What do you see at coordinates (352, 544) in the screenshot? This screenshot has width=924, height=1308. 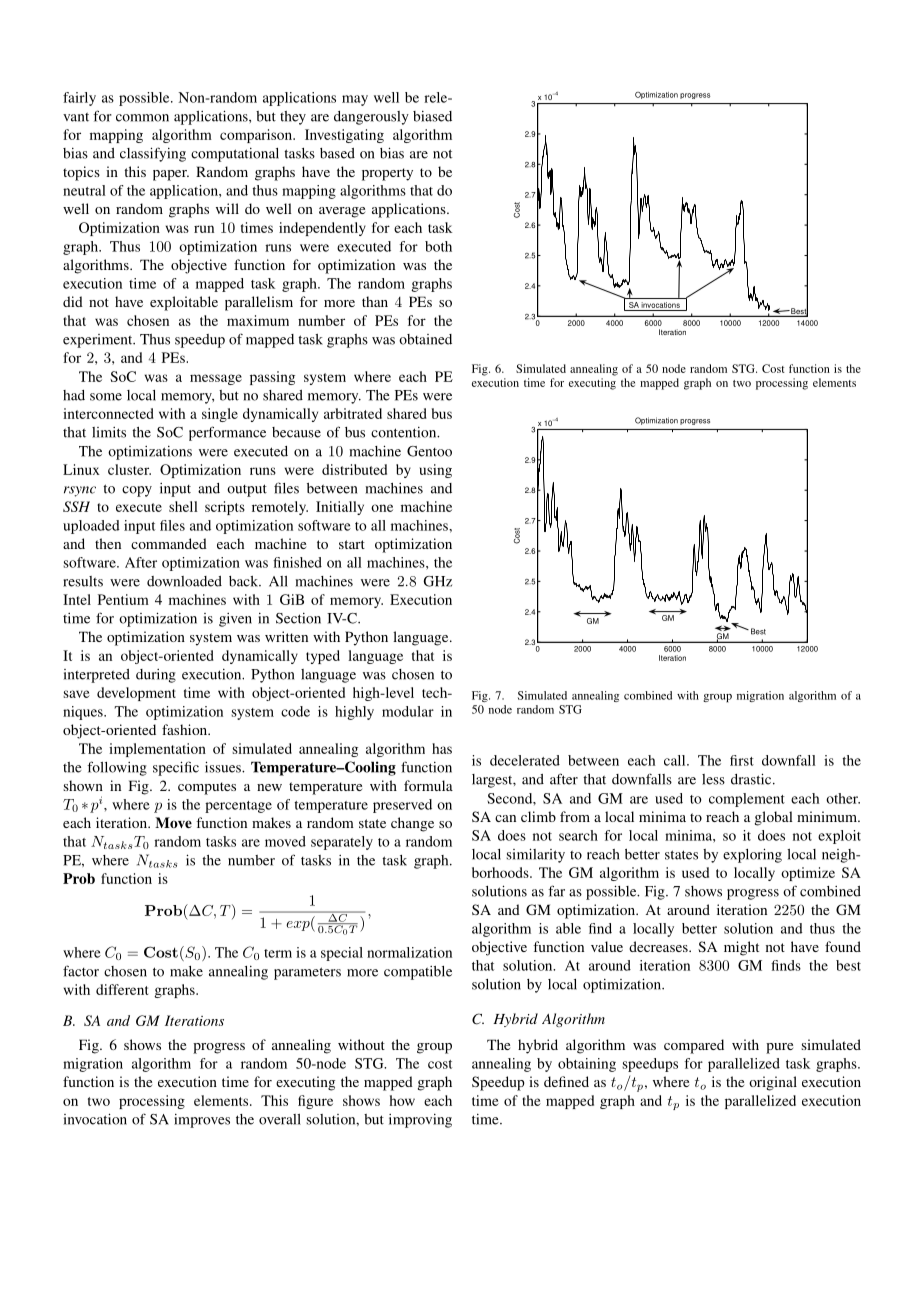 I see `start` at bounding box center [352, 544].
